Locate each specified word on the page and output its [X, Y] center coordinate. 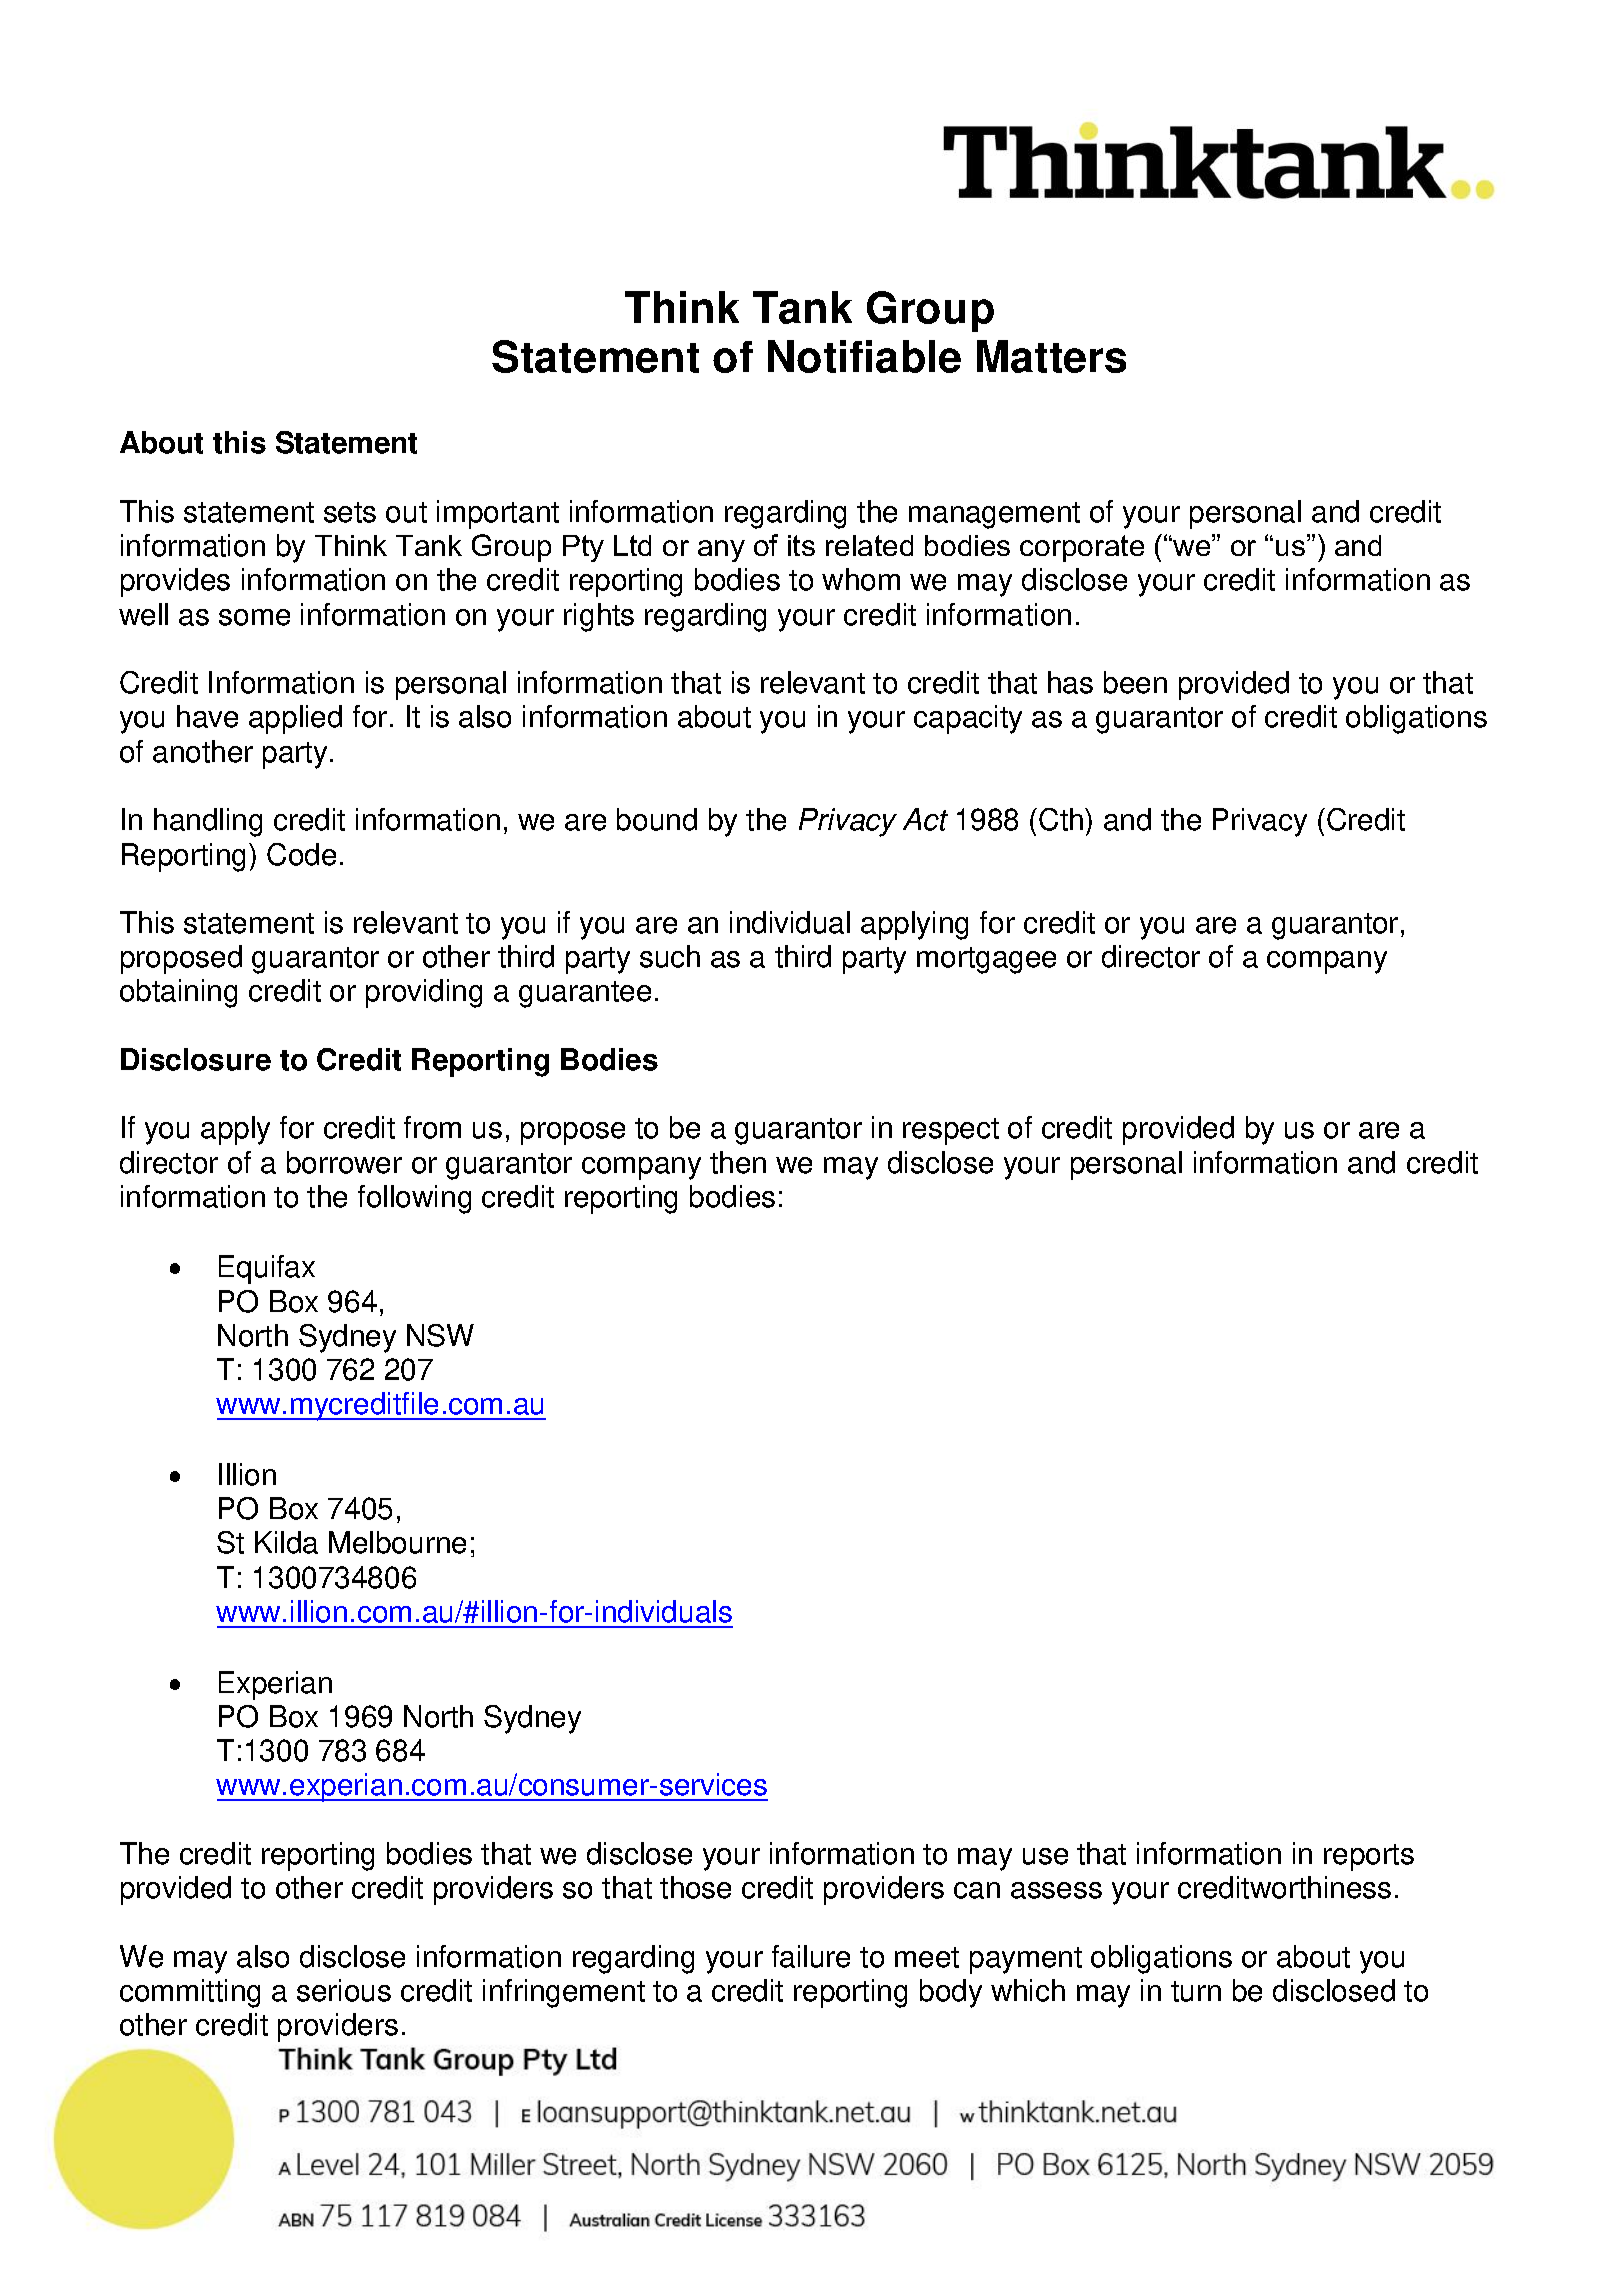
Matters [1051, 356]
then [738, 1162]
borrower [344, 1162]
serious [344, 1990]
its [801, 545]
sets [350, 512]
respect [951, 1131]
